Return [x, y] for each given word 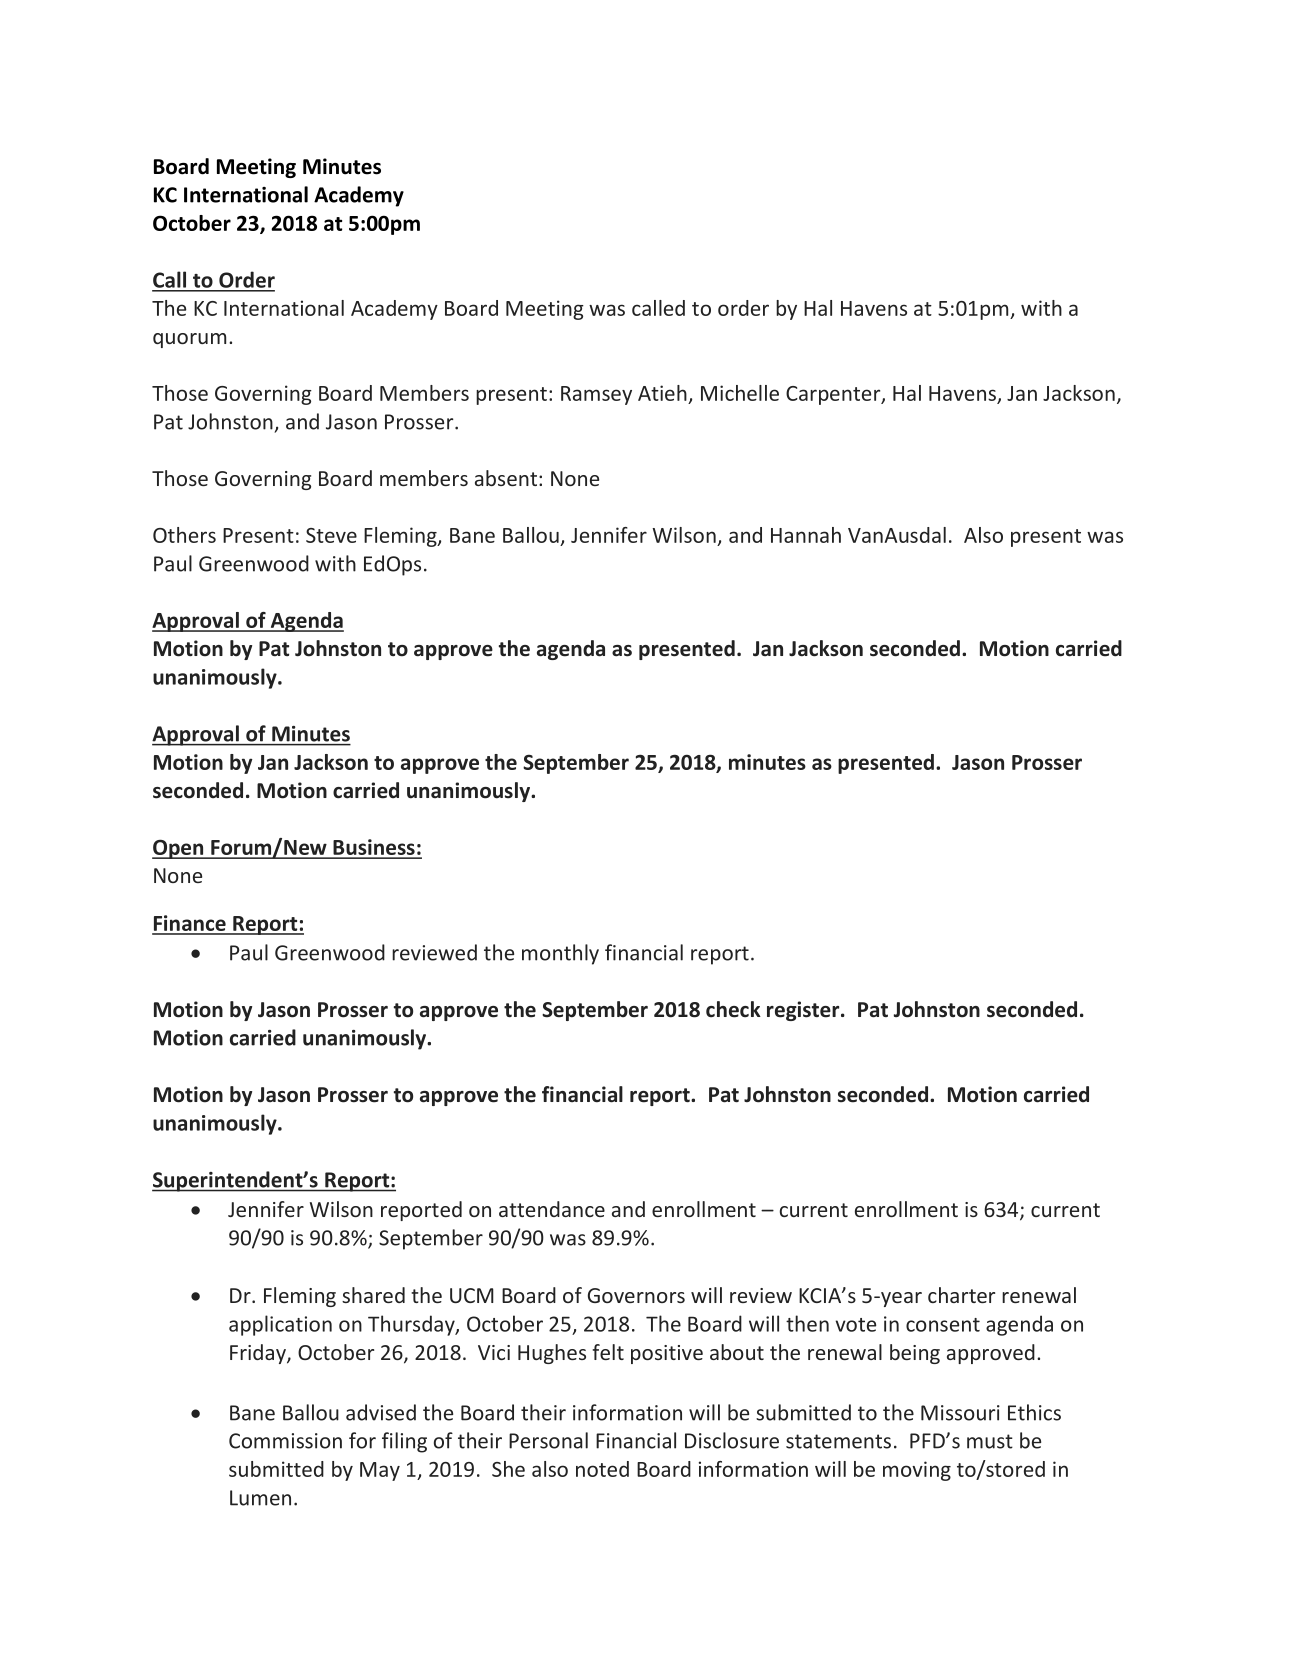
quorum [189, 340]
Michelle [740, 393]
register [804, 1011]
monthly [560, 954]
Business [374, 848]
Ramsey [596, 395]
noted [602, 1469]
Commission [285, 1441]
